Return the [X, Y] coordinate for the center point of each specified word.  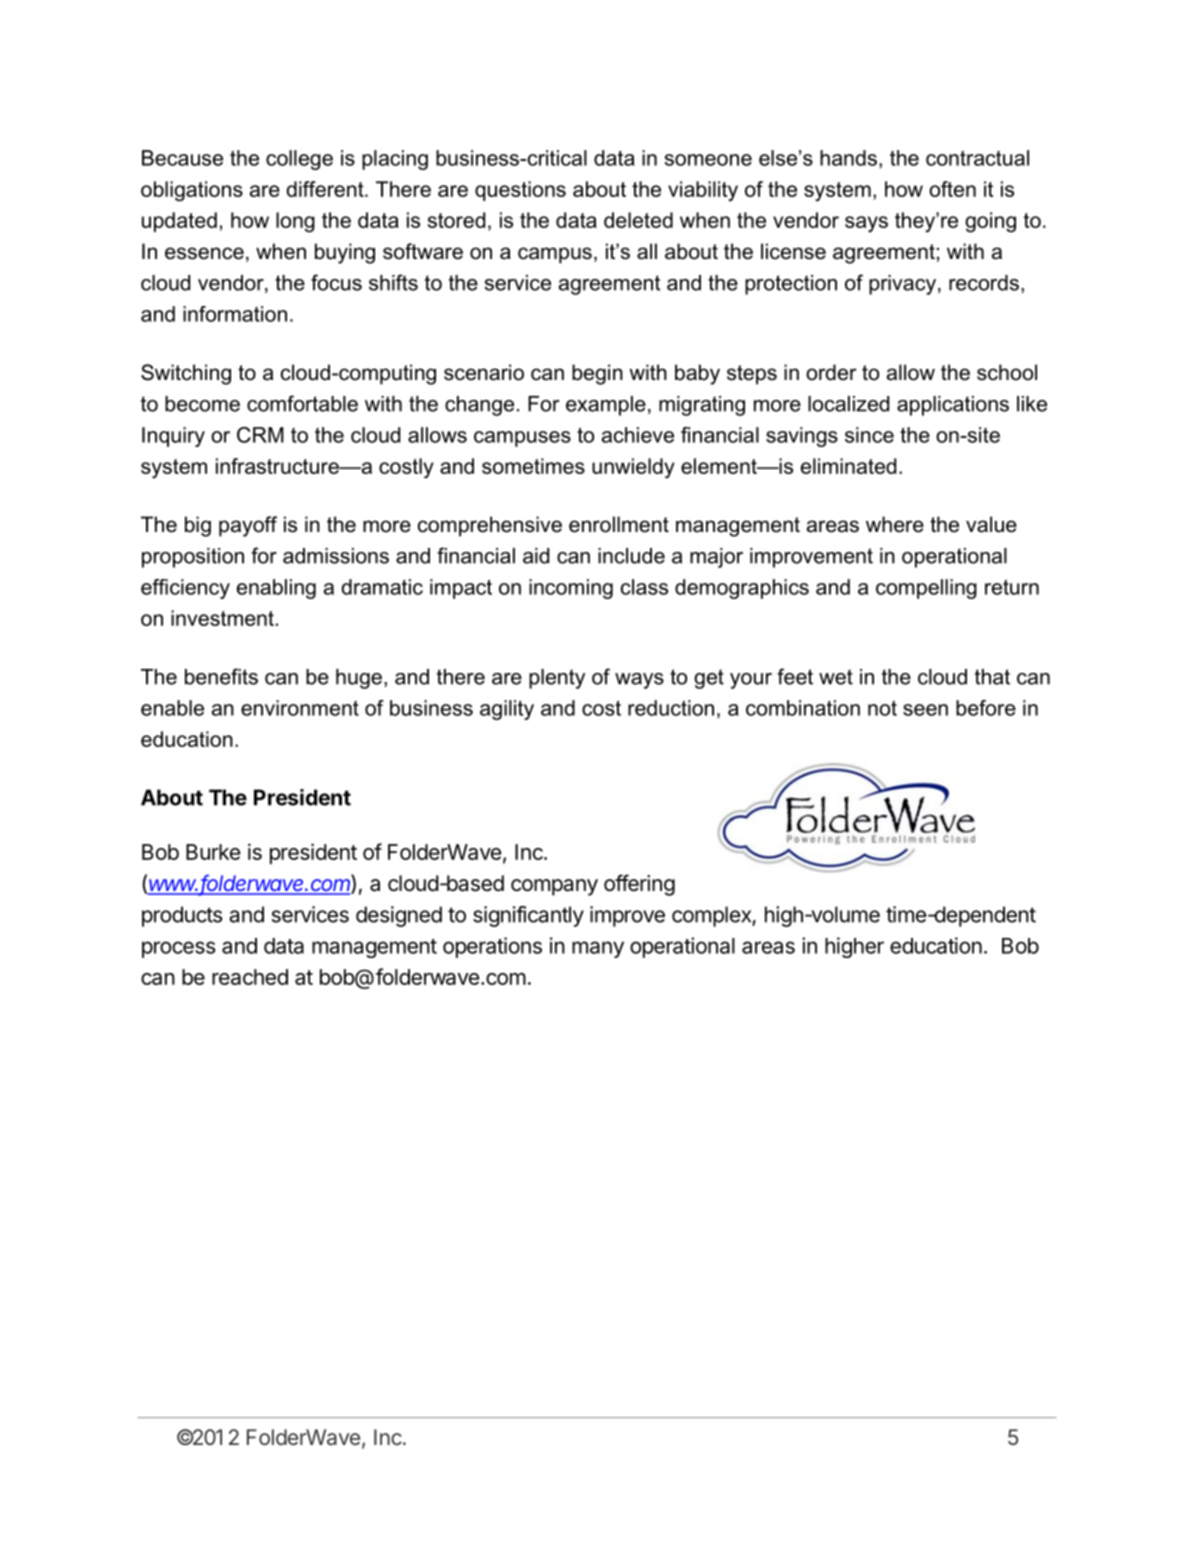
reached [250, 977]
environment [300, 708]
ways [639, 681]
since [869, 435]
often [952, 189]
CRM [260, 435]
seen [925, 710]
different [326, 189]
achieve [638, 435]
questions [520, 191]
